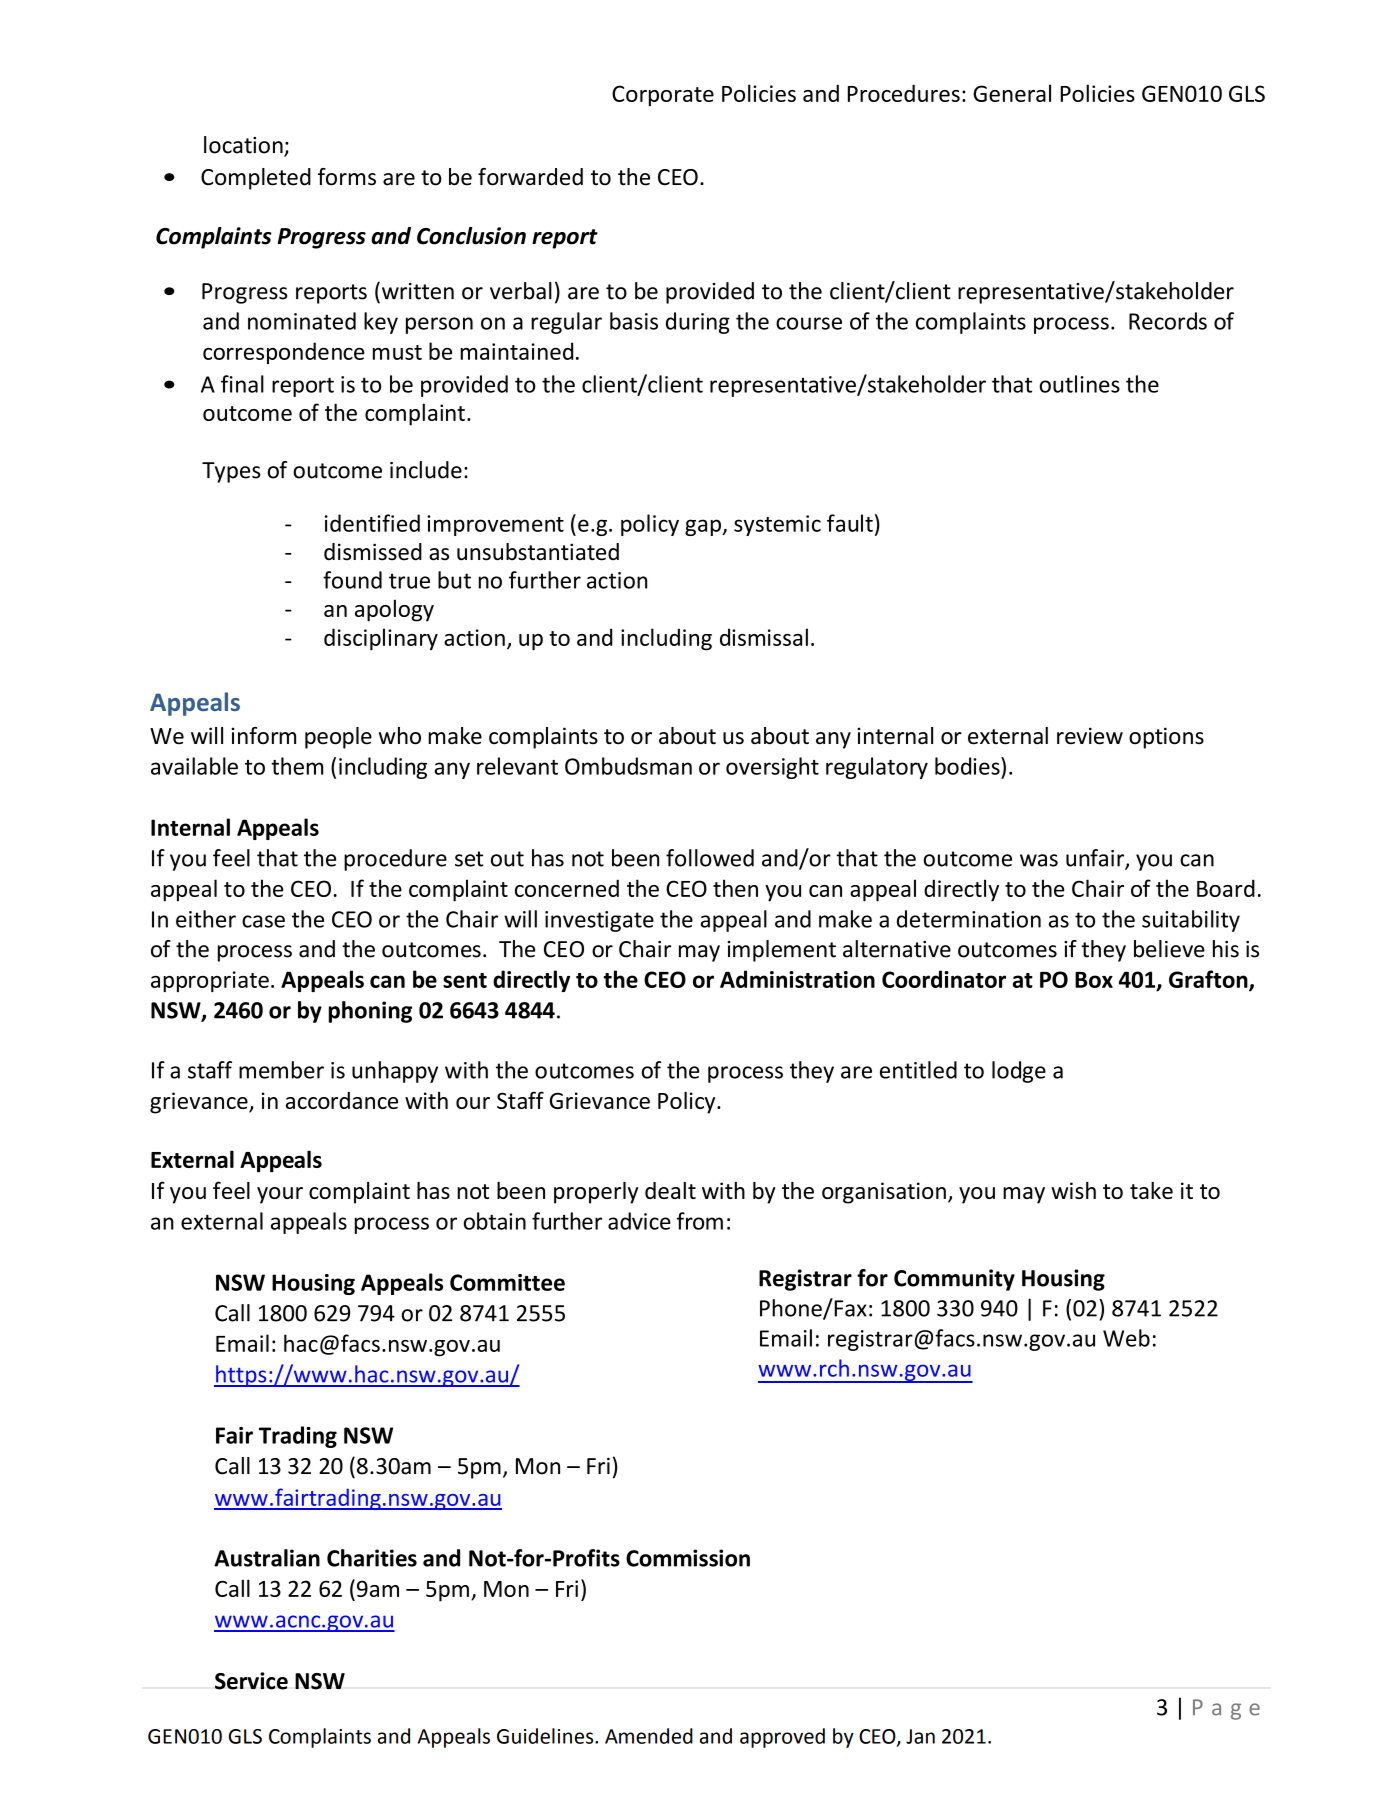  What do you see at coordinates (704, 527) in the screenshot?
I see `gap` at bounding box center [704, 527].
